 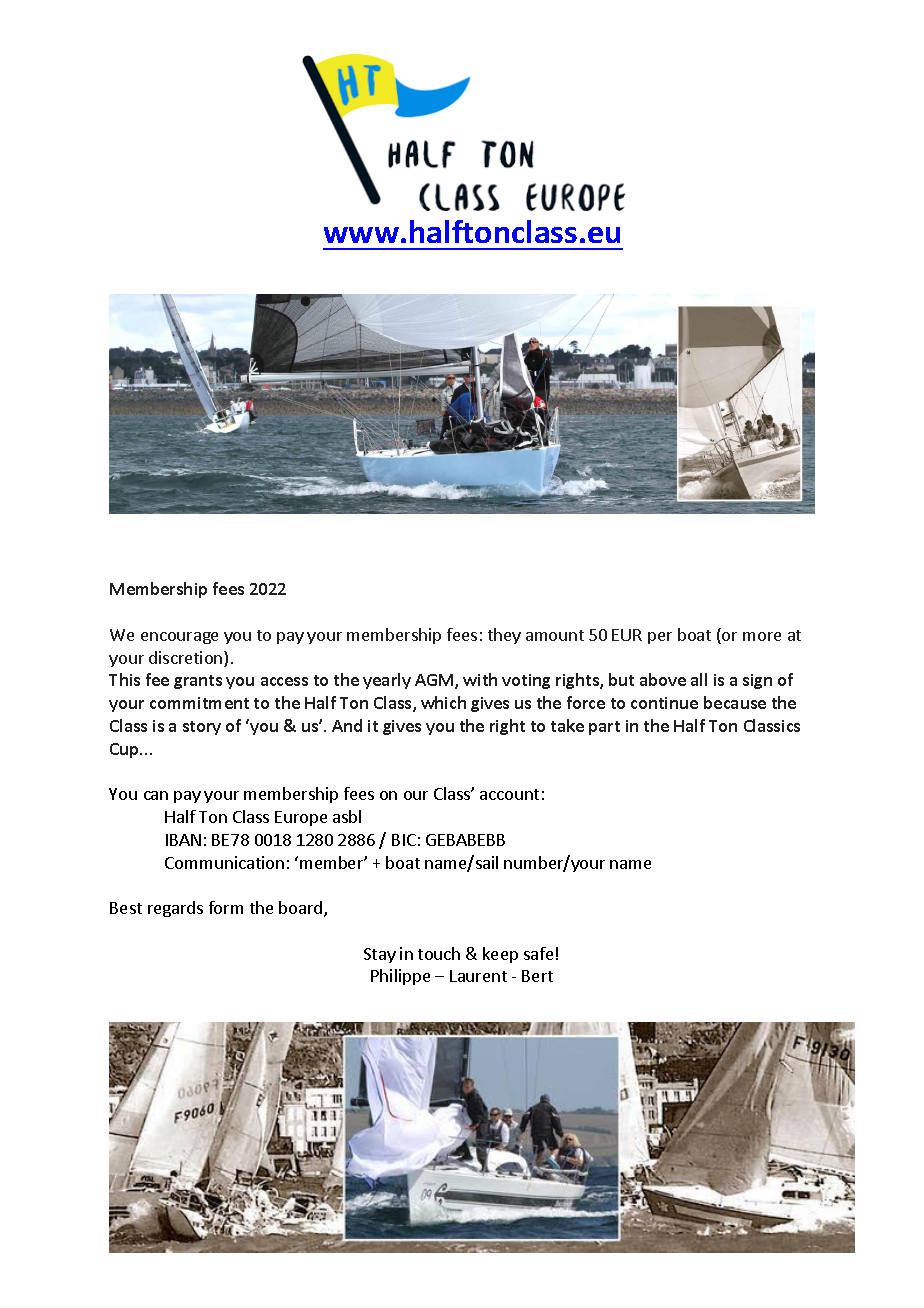 What do you see at coordinates (504, 636) in the page?
I see `they` at bounding box center [504, 636].
